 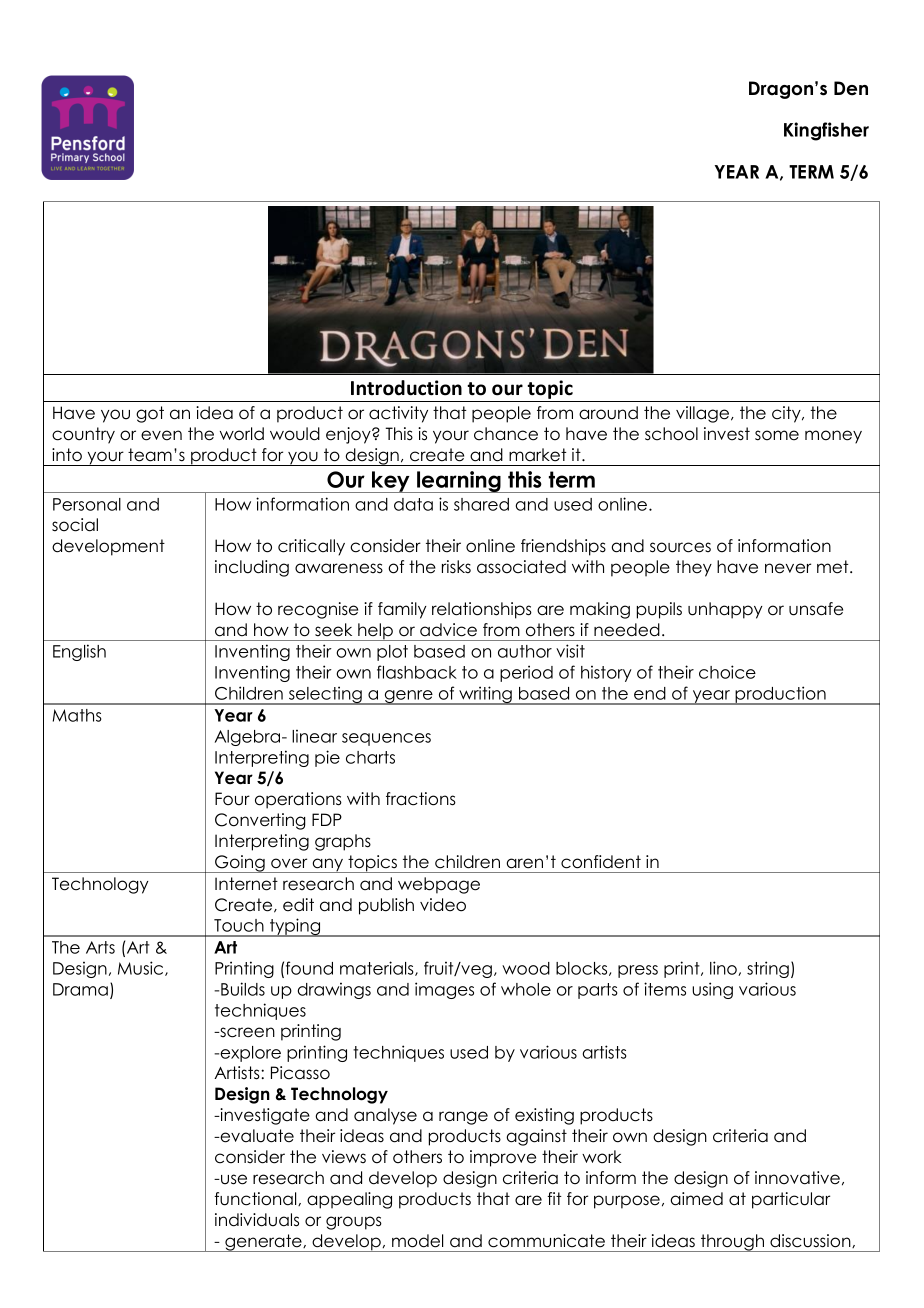 What do you see at coordinates (421, 799) in the screenshot?
I see `fractions` at bounding box center [421, 799].
